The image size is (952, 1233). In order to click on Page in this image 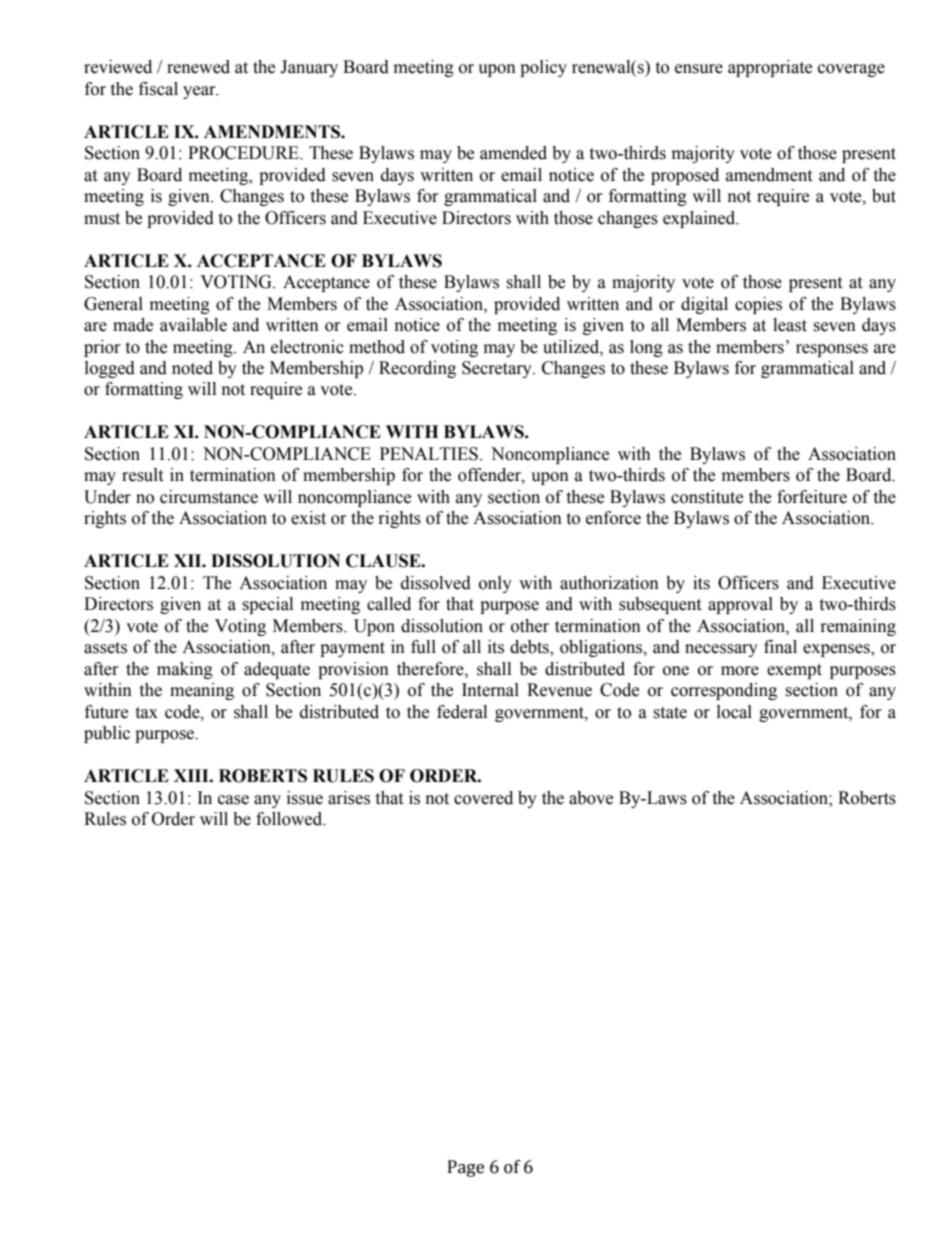, I will do `click(466, 1168)`.
